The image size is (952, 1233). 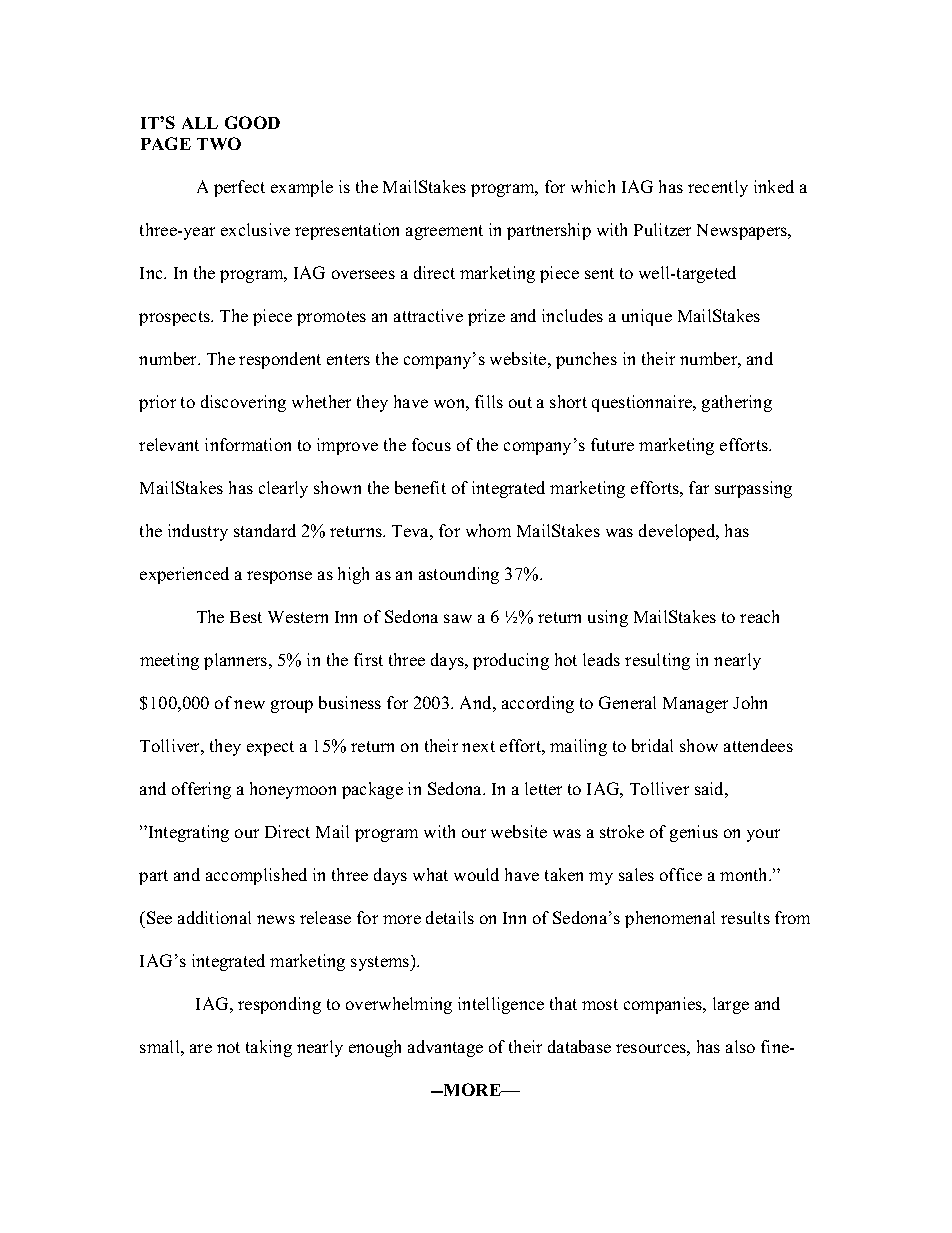 What do you see at coordinates (270, 748) in the screenshot?
I see `expect` at bounding box center [270, 748].
